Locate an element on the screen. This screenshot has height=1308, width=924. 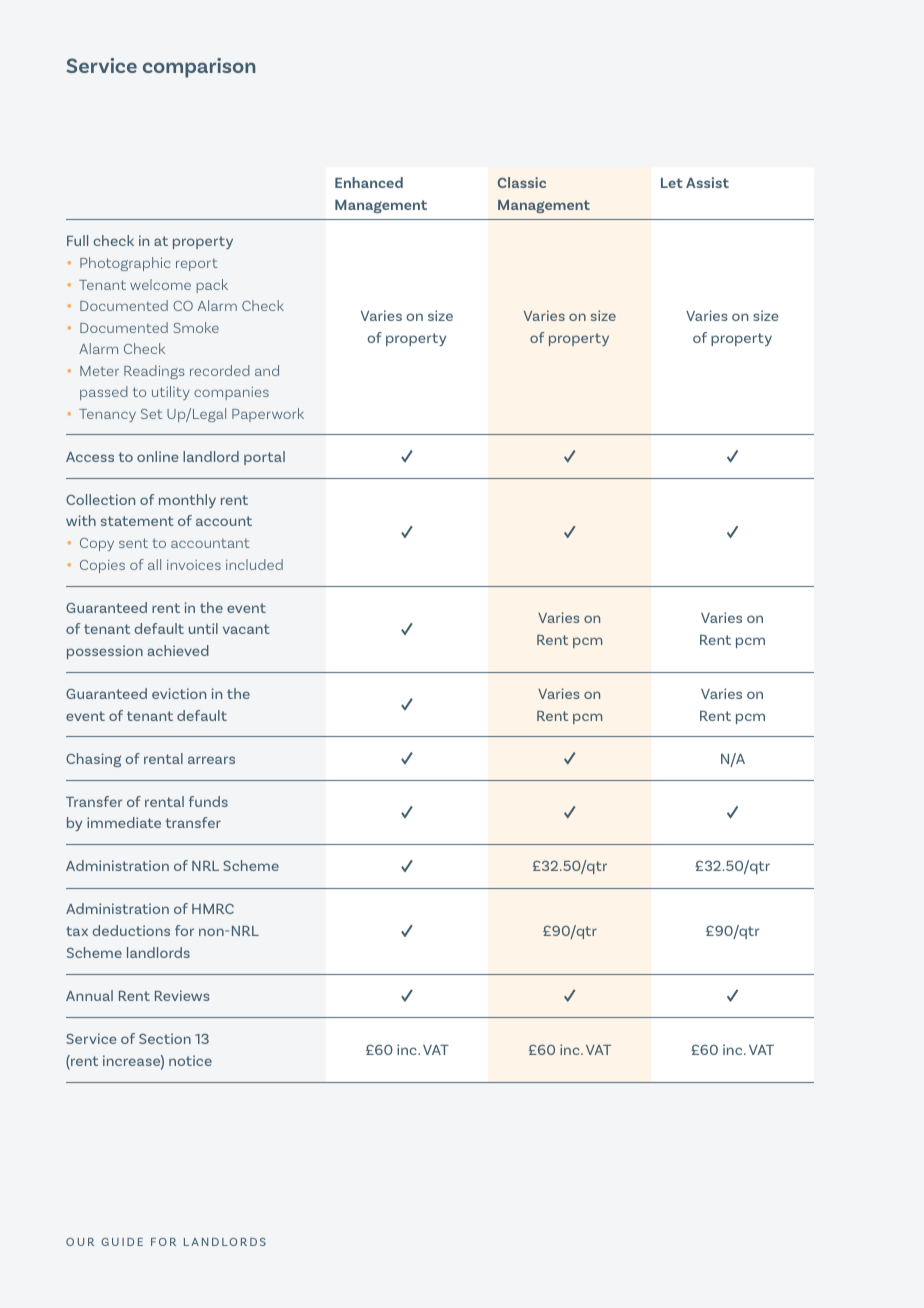
arrears is located at coordinates (211, 760).
